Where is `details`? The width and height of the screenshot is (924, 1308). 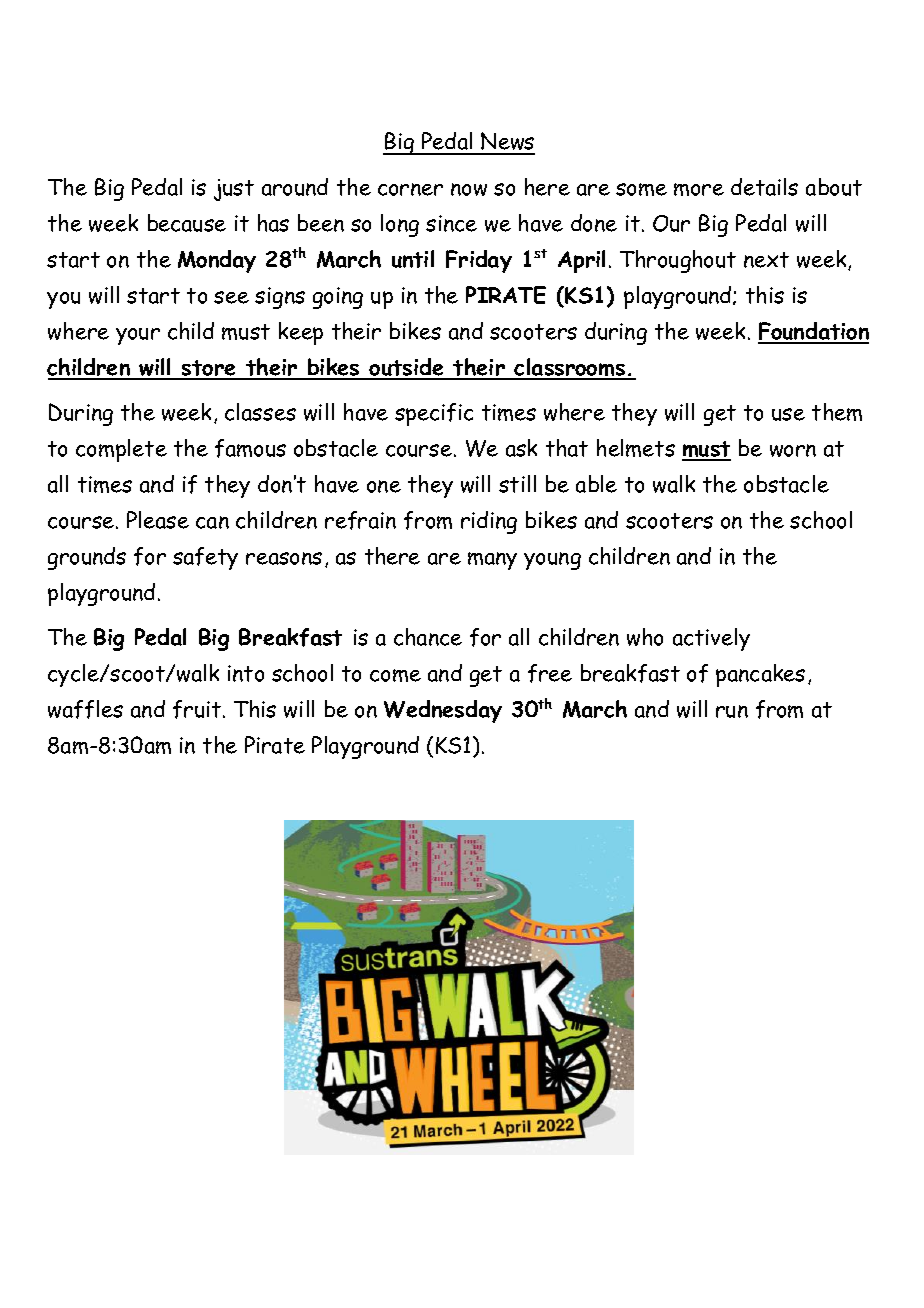 details is located at coordinates (764, 187).
